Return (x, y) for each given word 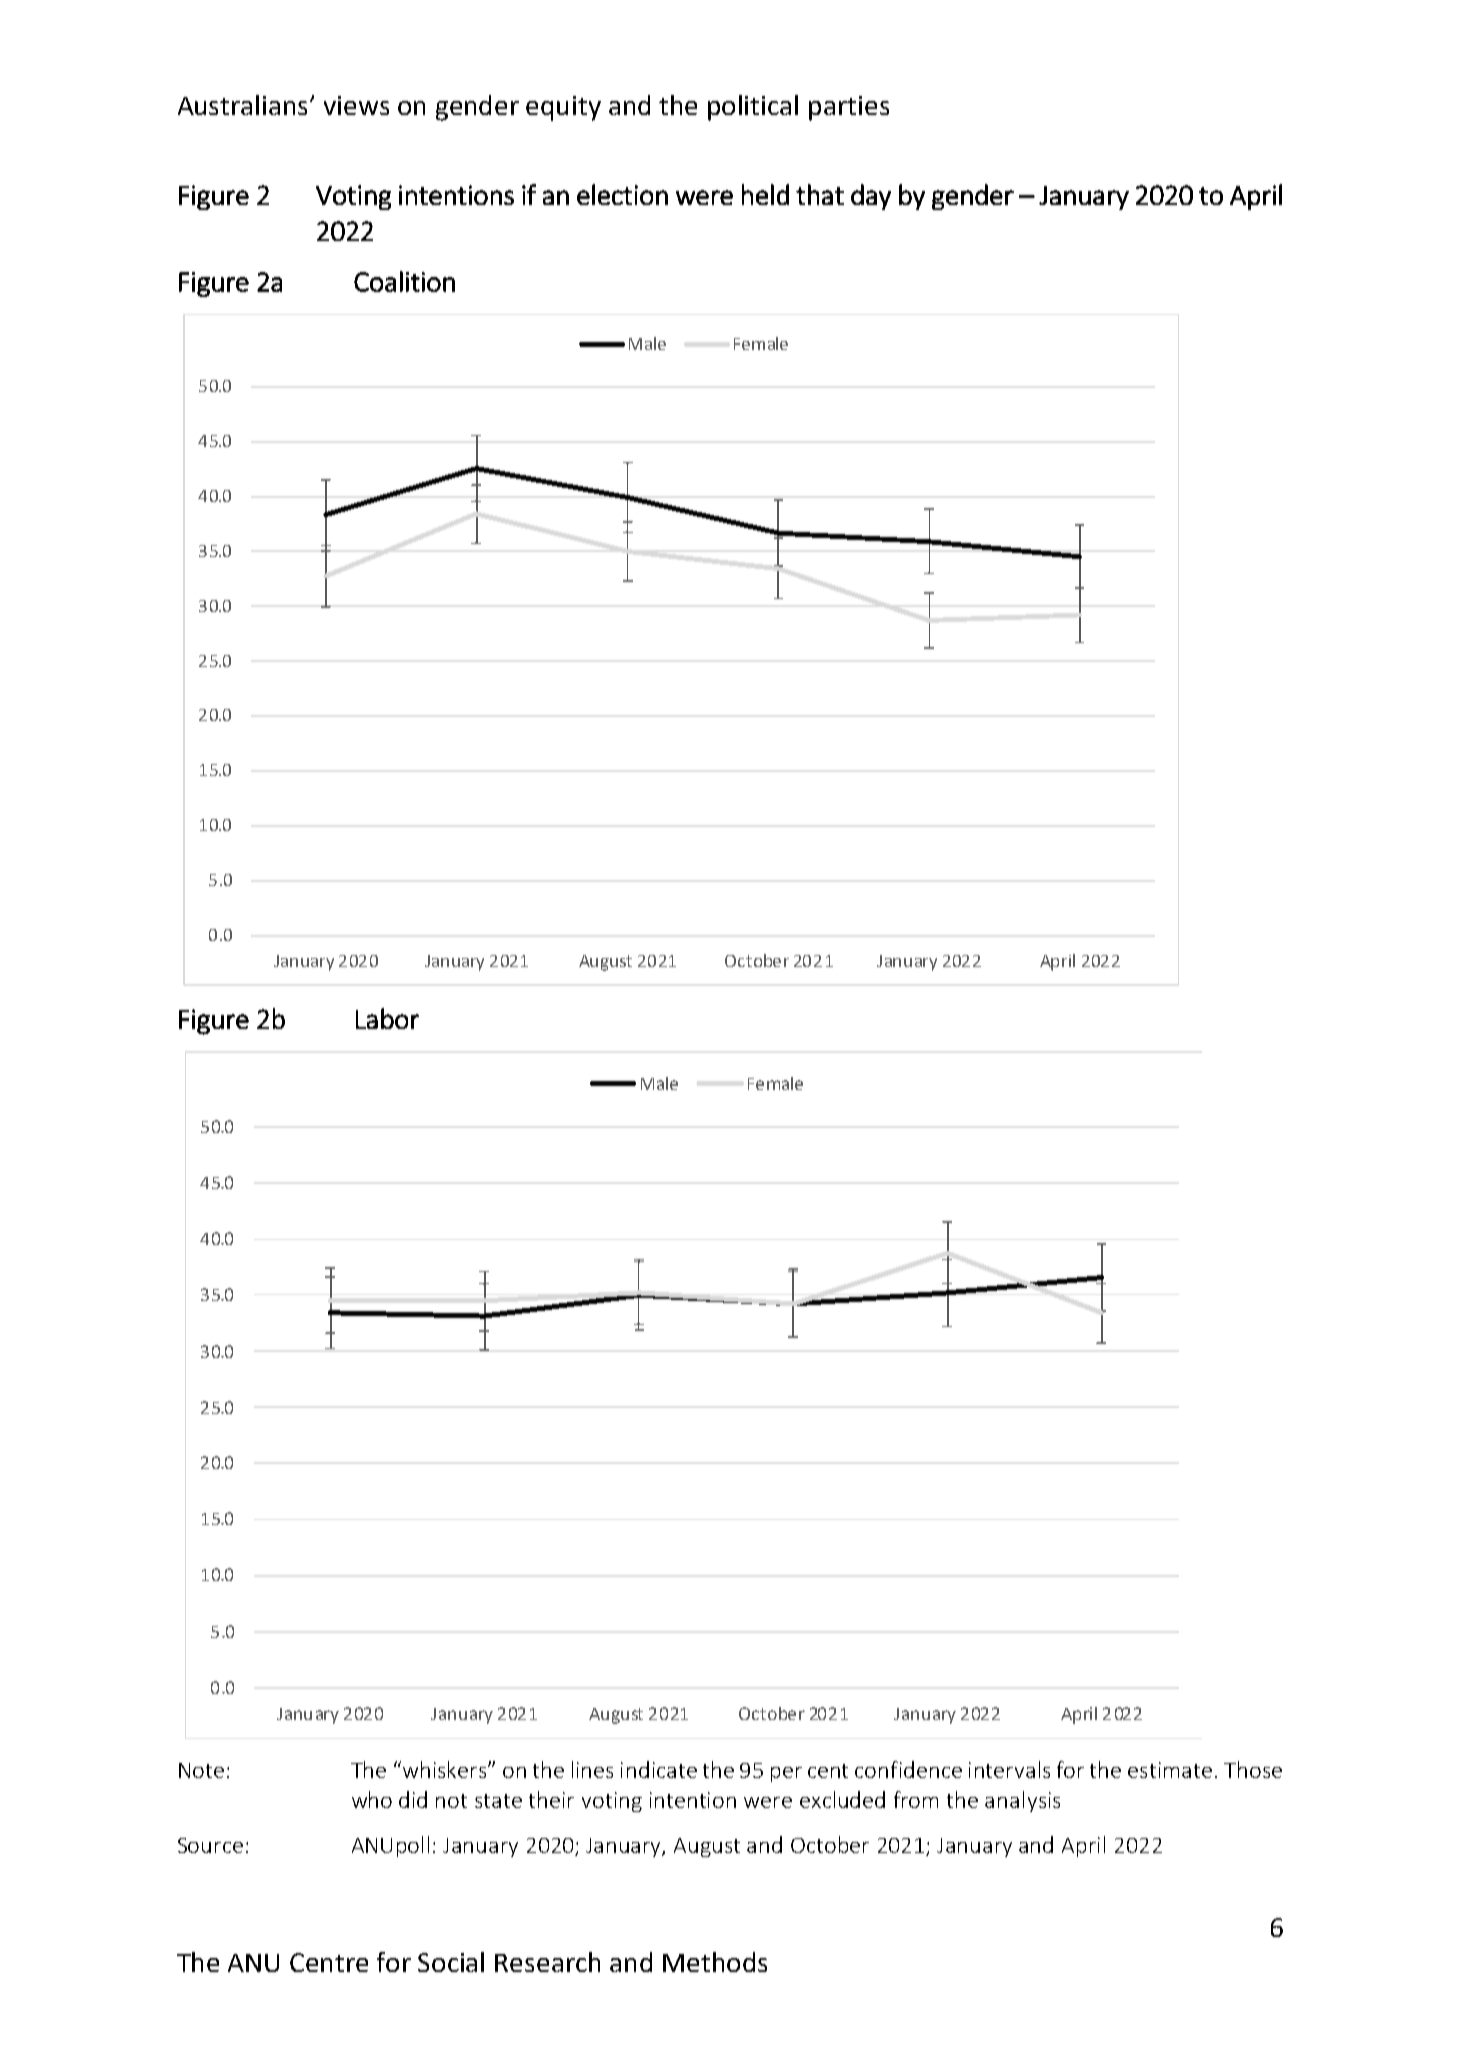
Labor (387, 1018)
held (765, 194)
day (871, 197)
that (820, 194)
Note (201, 1770)
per (786, 1774)
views (356, 105)
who (372, 1799)
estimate (1170, 1770)
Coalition (404, 281)
